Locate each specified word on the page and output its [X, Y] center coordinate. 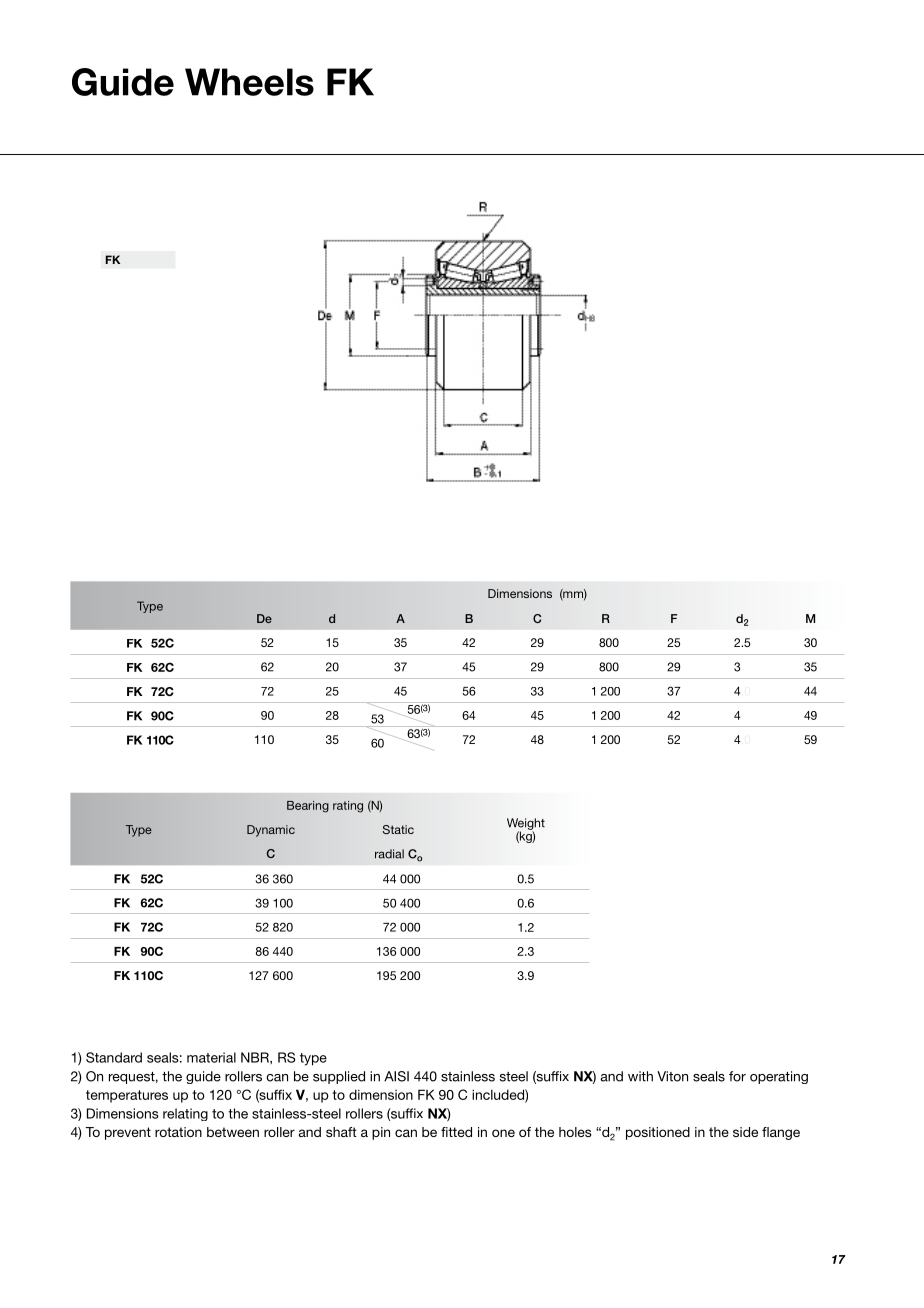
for [737, 1076]
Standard [114, 1057]
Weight [526, 825]
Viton [672, 1076]
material [211, 1057]
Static [398, 829]
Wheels [249, 82]
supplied [339, 1077]
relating [185, 1114]
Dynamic [271, 831]
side [745, 1132]
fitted [456, 1132]
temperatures [127, 1096]
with [640, 1076]
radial [389, 854]
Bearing [308, 807]
